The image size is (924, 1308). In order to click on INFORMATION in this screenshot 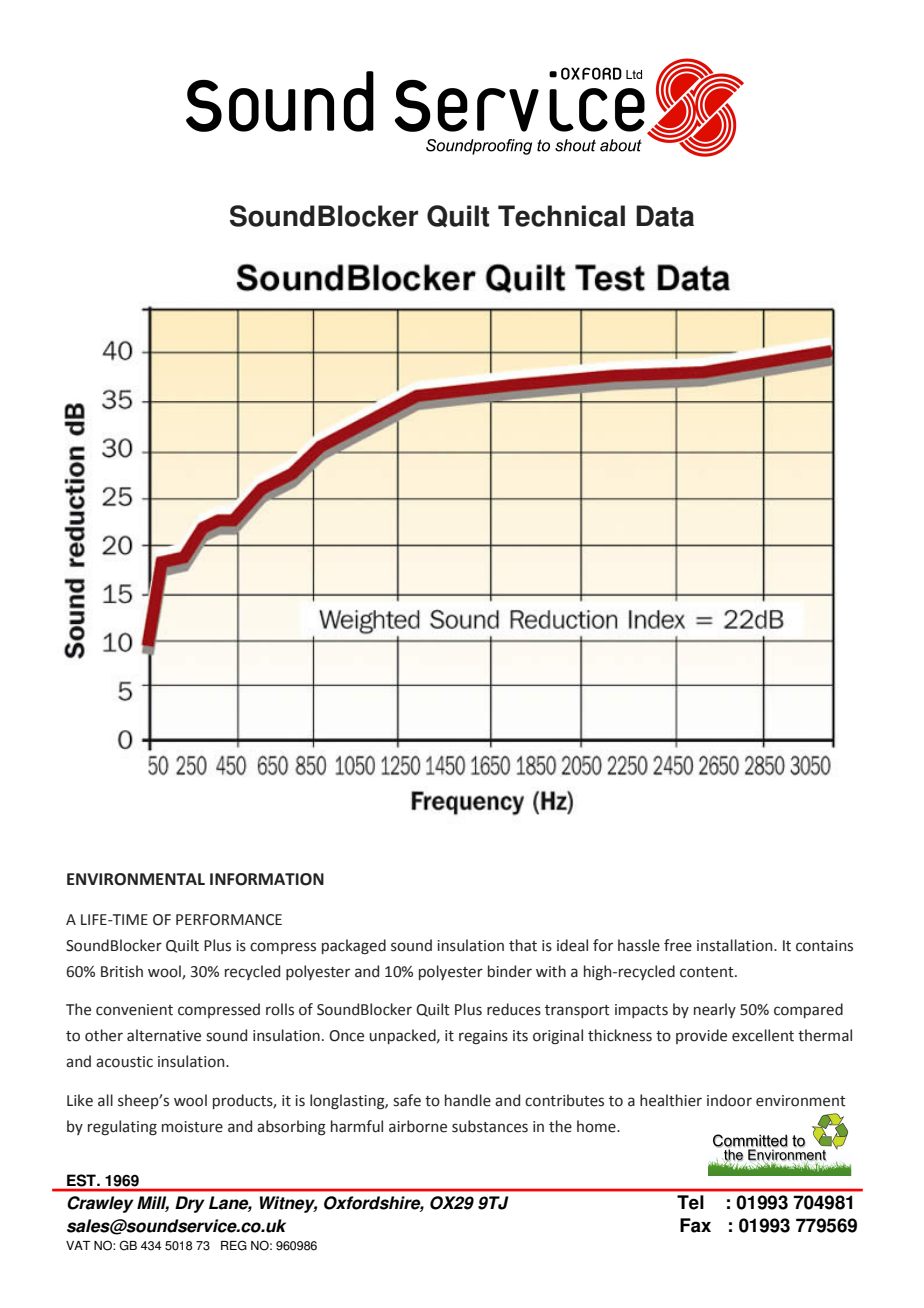, I will do `click(267, 879)`.
